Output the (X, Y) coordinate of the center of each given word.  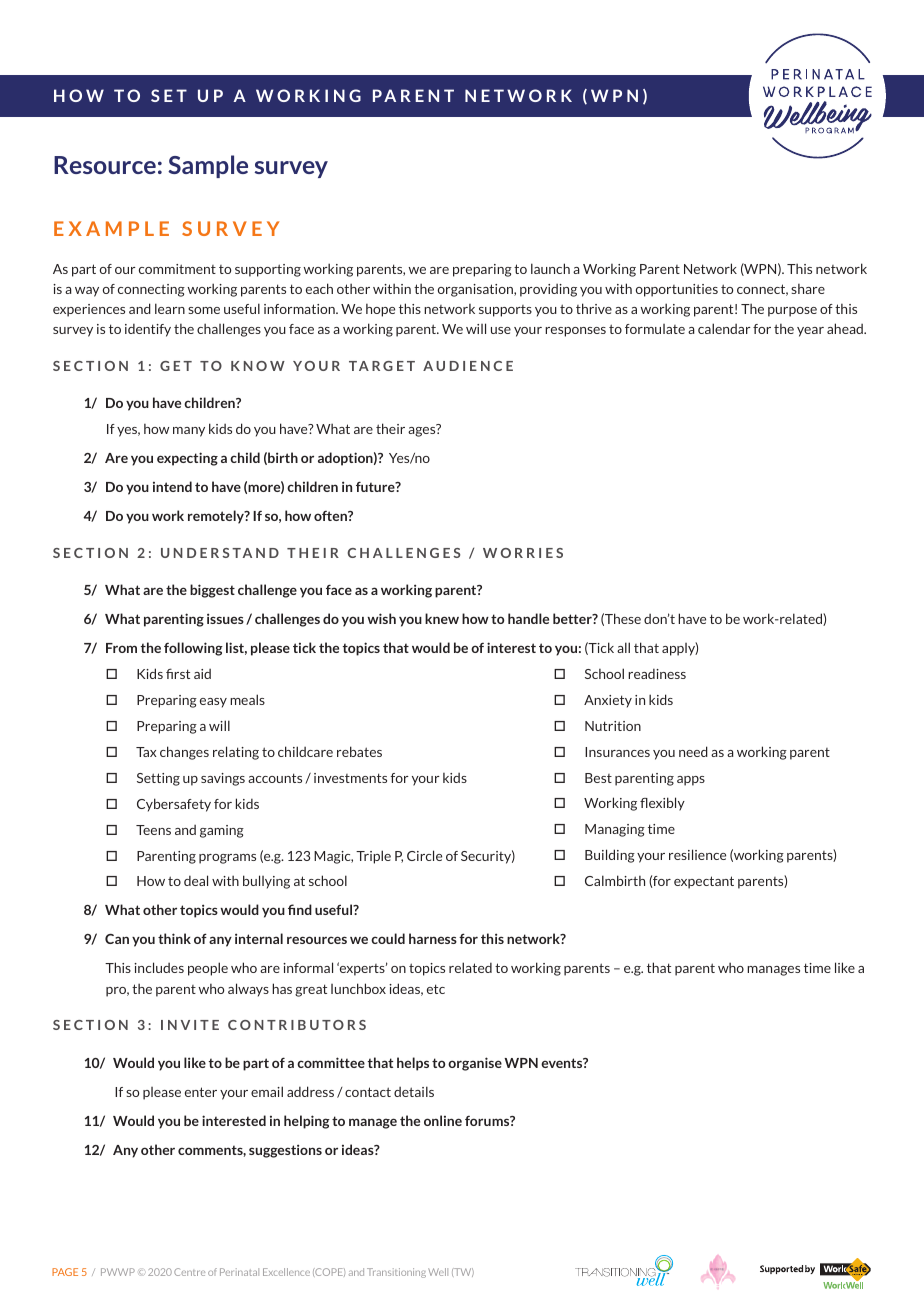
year (810, 332)
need (693, 751)
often (331, 516)
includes (159, 967)
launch (550, 268)
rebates (359, 751)
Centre (189, 1272)
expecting (187, 459)
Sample (208, 166)
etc (436, 989)
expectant (704, 882)
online (443, 1120)
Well (438, 1272)
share (808, 289)
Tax (146, 752)
